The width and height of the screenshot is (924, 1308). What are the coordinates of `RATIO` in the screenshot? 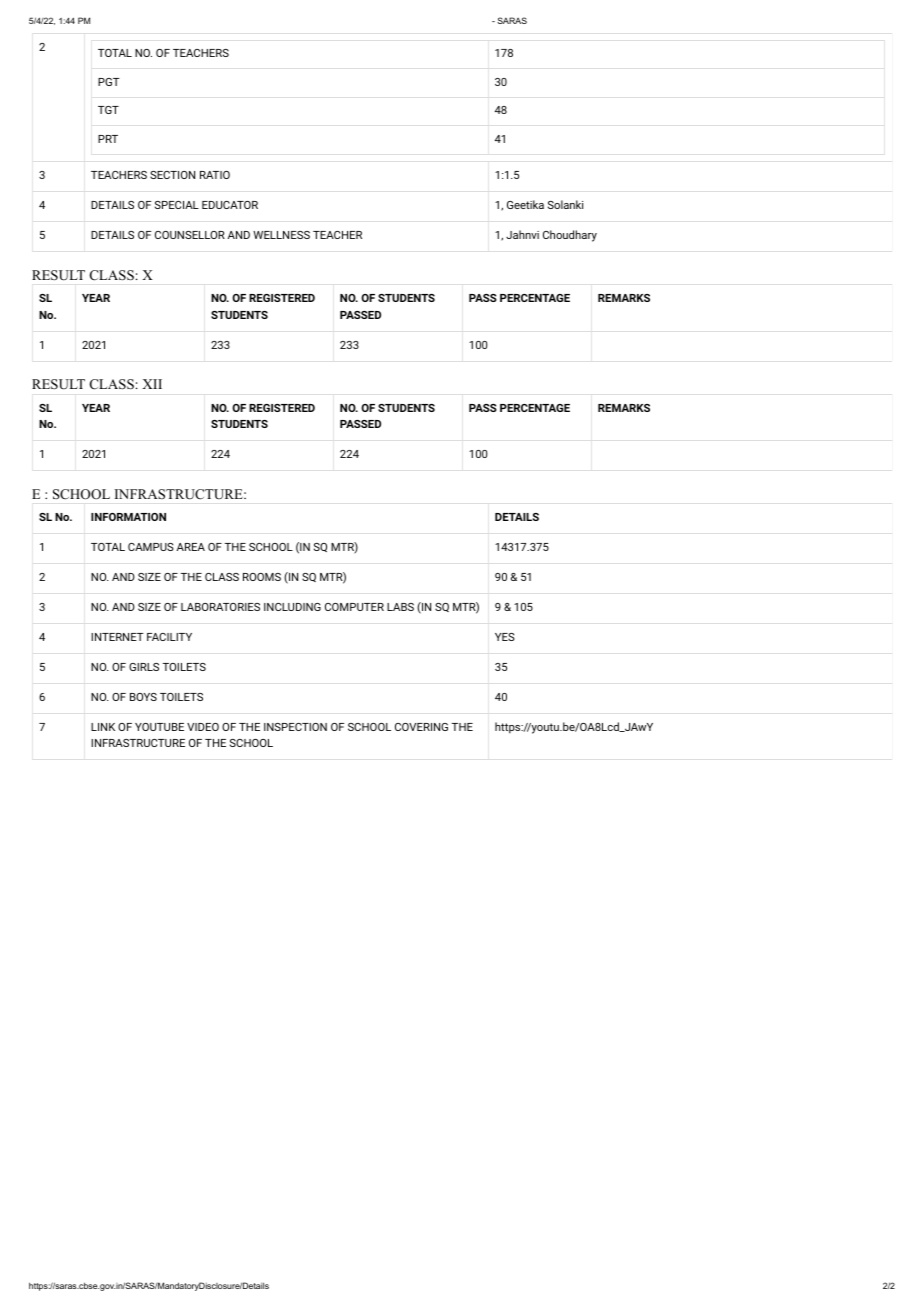 It's located at (215, 175).
